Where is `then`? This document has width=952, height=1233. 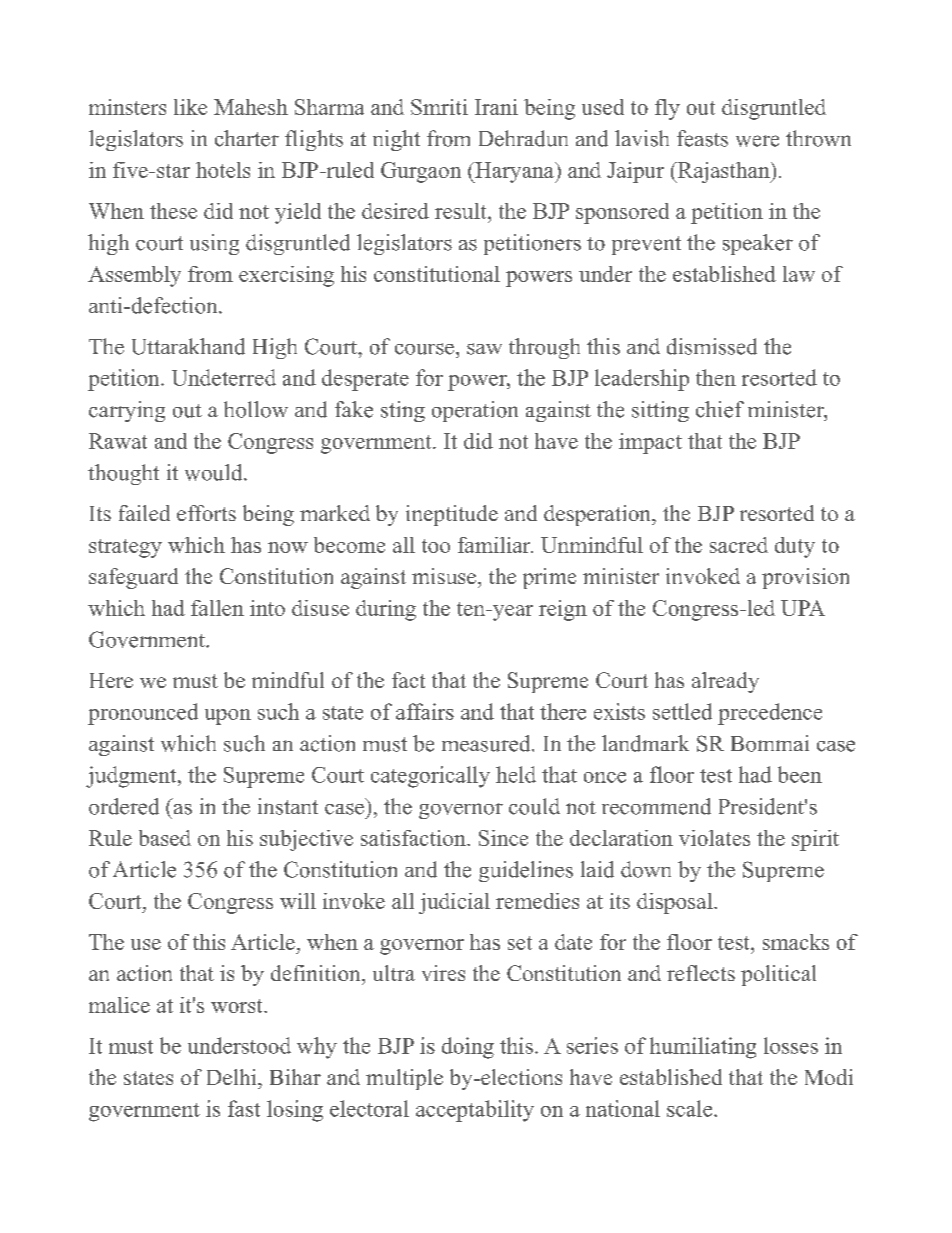 then is located at coordinates (716, 377).
